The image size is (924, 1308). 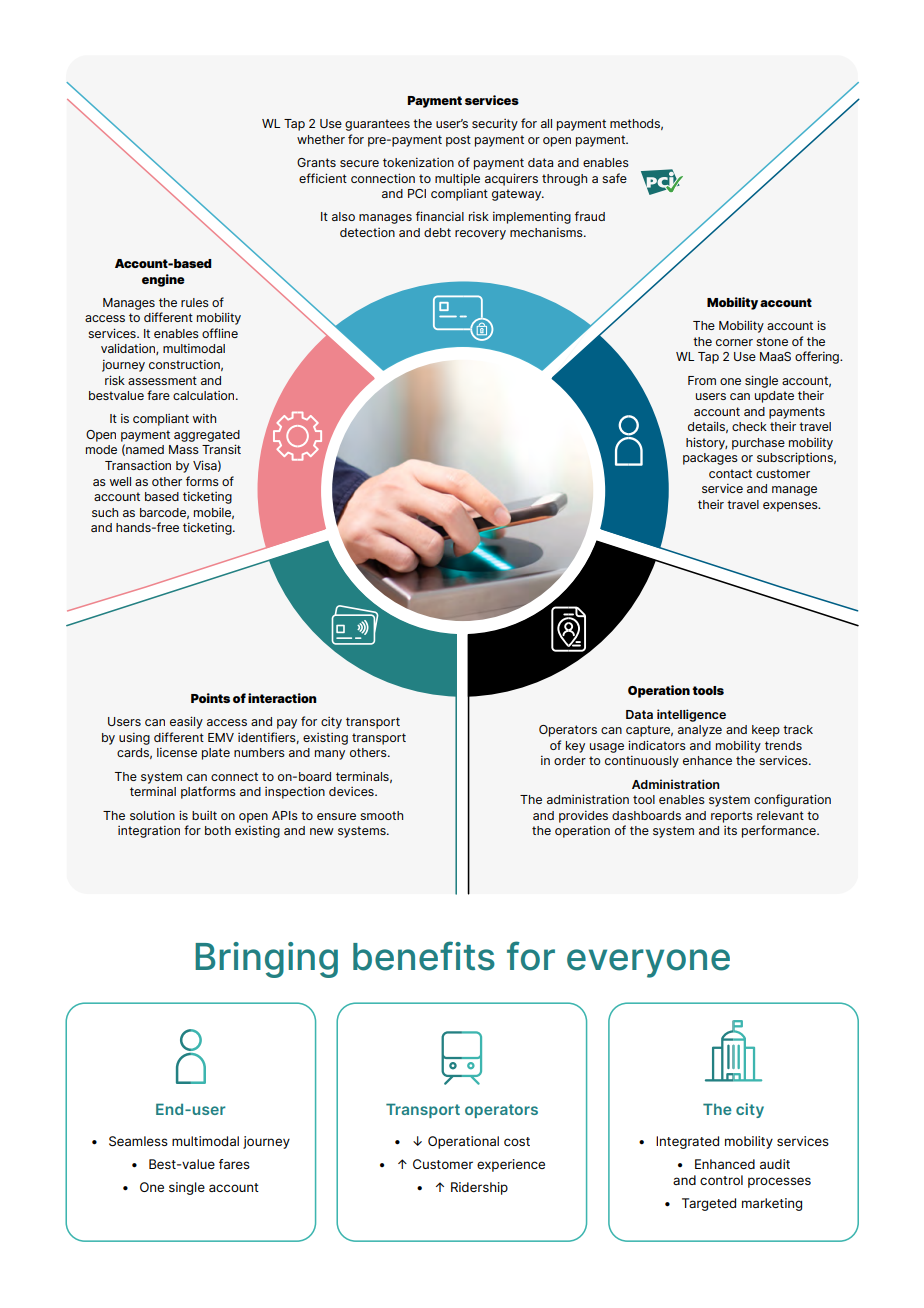 What do you see at coordinates (479, 1188) in the screenshot?
I see `Ridership` at bounding box center [479, 1188].
